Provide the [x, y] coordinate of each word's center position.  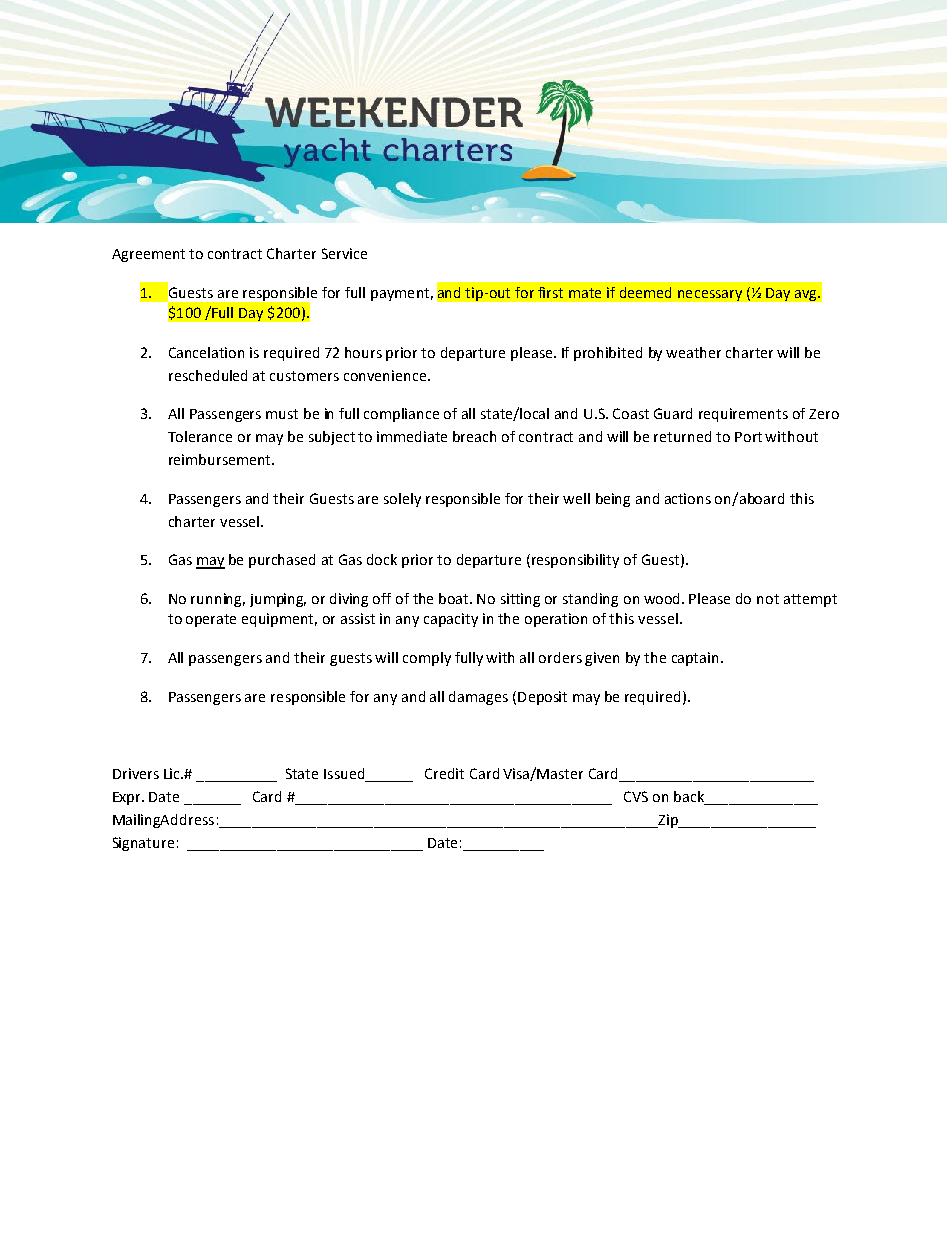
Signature [143, 844]
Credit [444, 773]
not [768, 599]
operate [211, 620]
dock [382, 559]
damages [478, 698]
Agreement [148, 255]
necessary [710, 295]
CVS [636, 796]
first [550, 292]
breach [474, 436]
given [602, 659]
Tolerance [200, 436]
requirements [743, 415]
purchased [282, 561]
